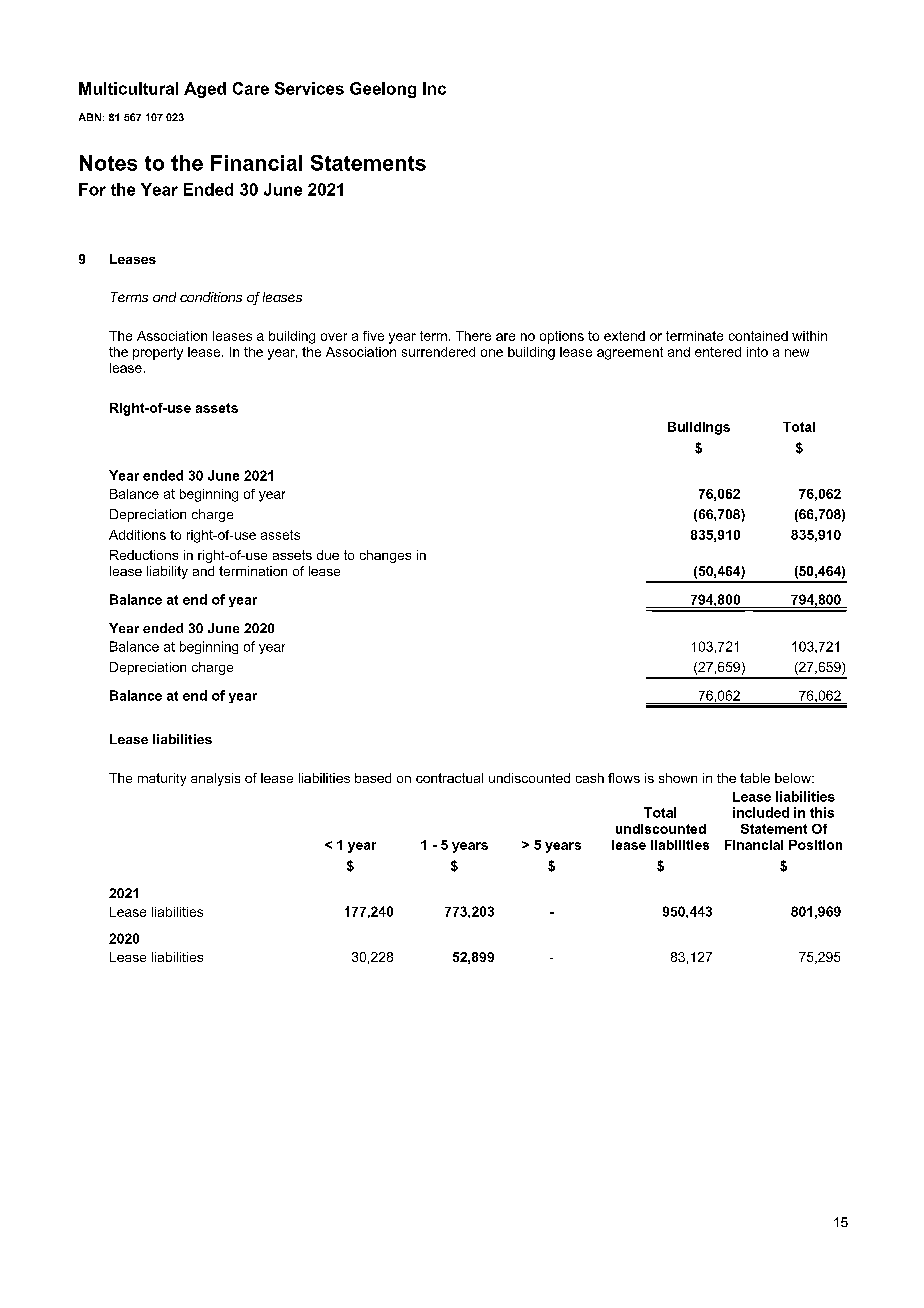 This image has width=924, height=1308. Describe the element at coordinates (309, 88) in the image. I see `Services` at that location.
